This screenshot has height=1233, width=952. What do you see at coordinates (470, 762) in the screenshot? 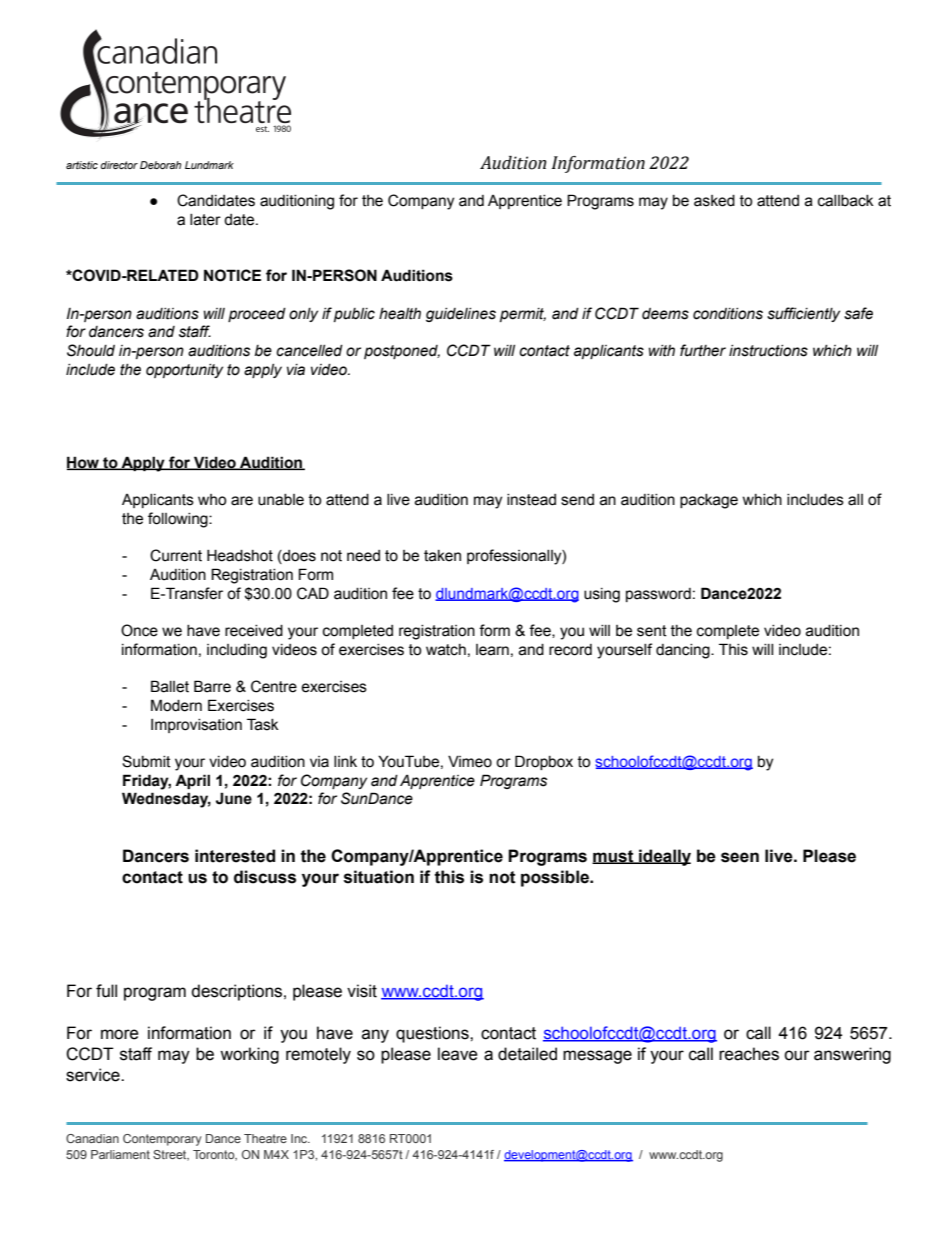
I see `Vimeo` at bounding box center [470, 762].
